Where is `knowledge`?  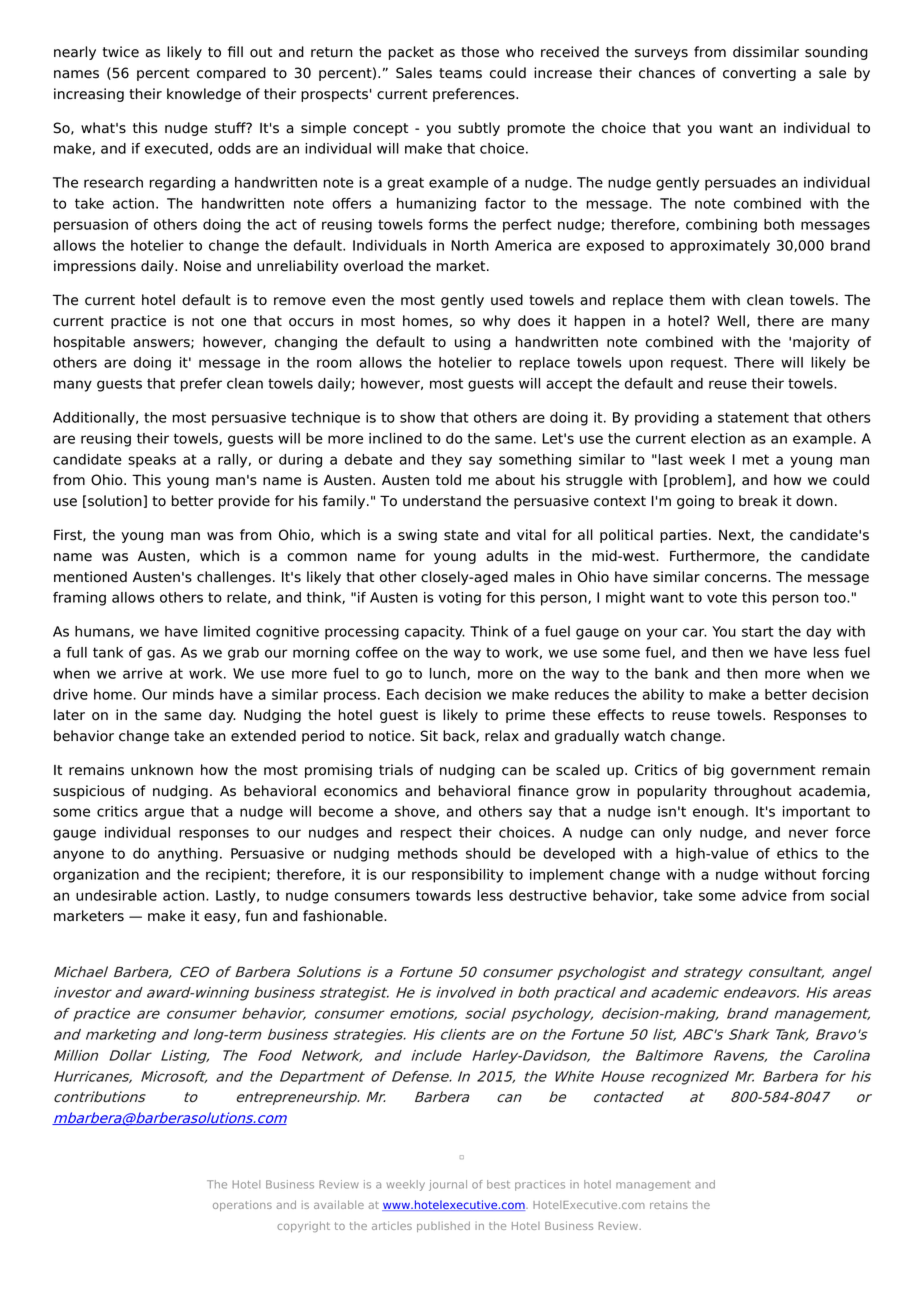 knowledge is located at coordinates (204, 95).
